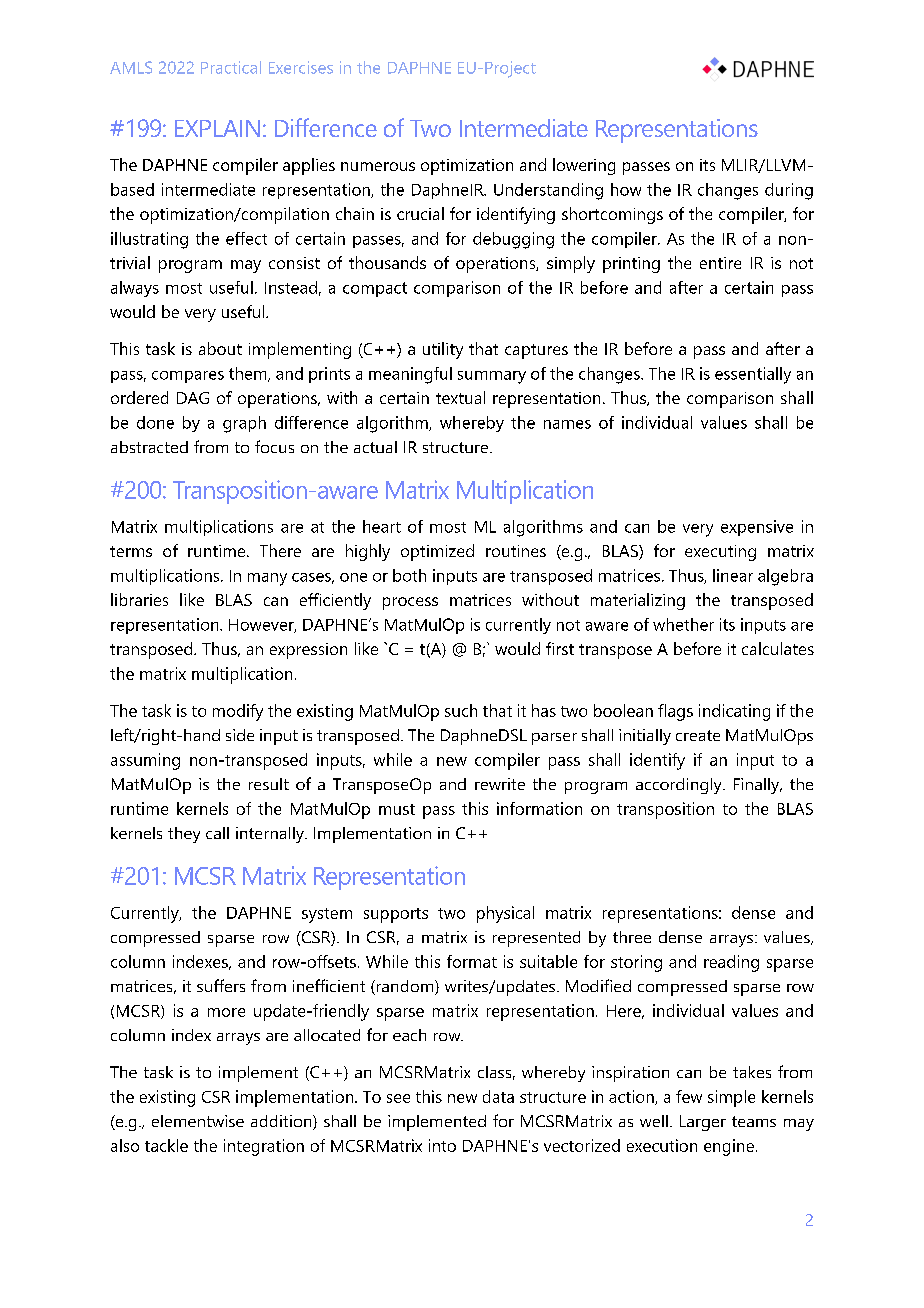 The height and width of the screenshot is (1308, 924). Describe the element at coordinates (505, 914) in the screenshot. I see `physical` at that location.
